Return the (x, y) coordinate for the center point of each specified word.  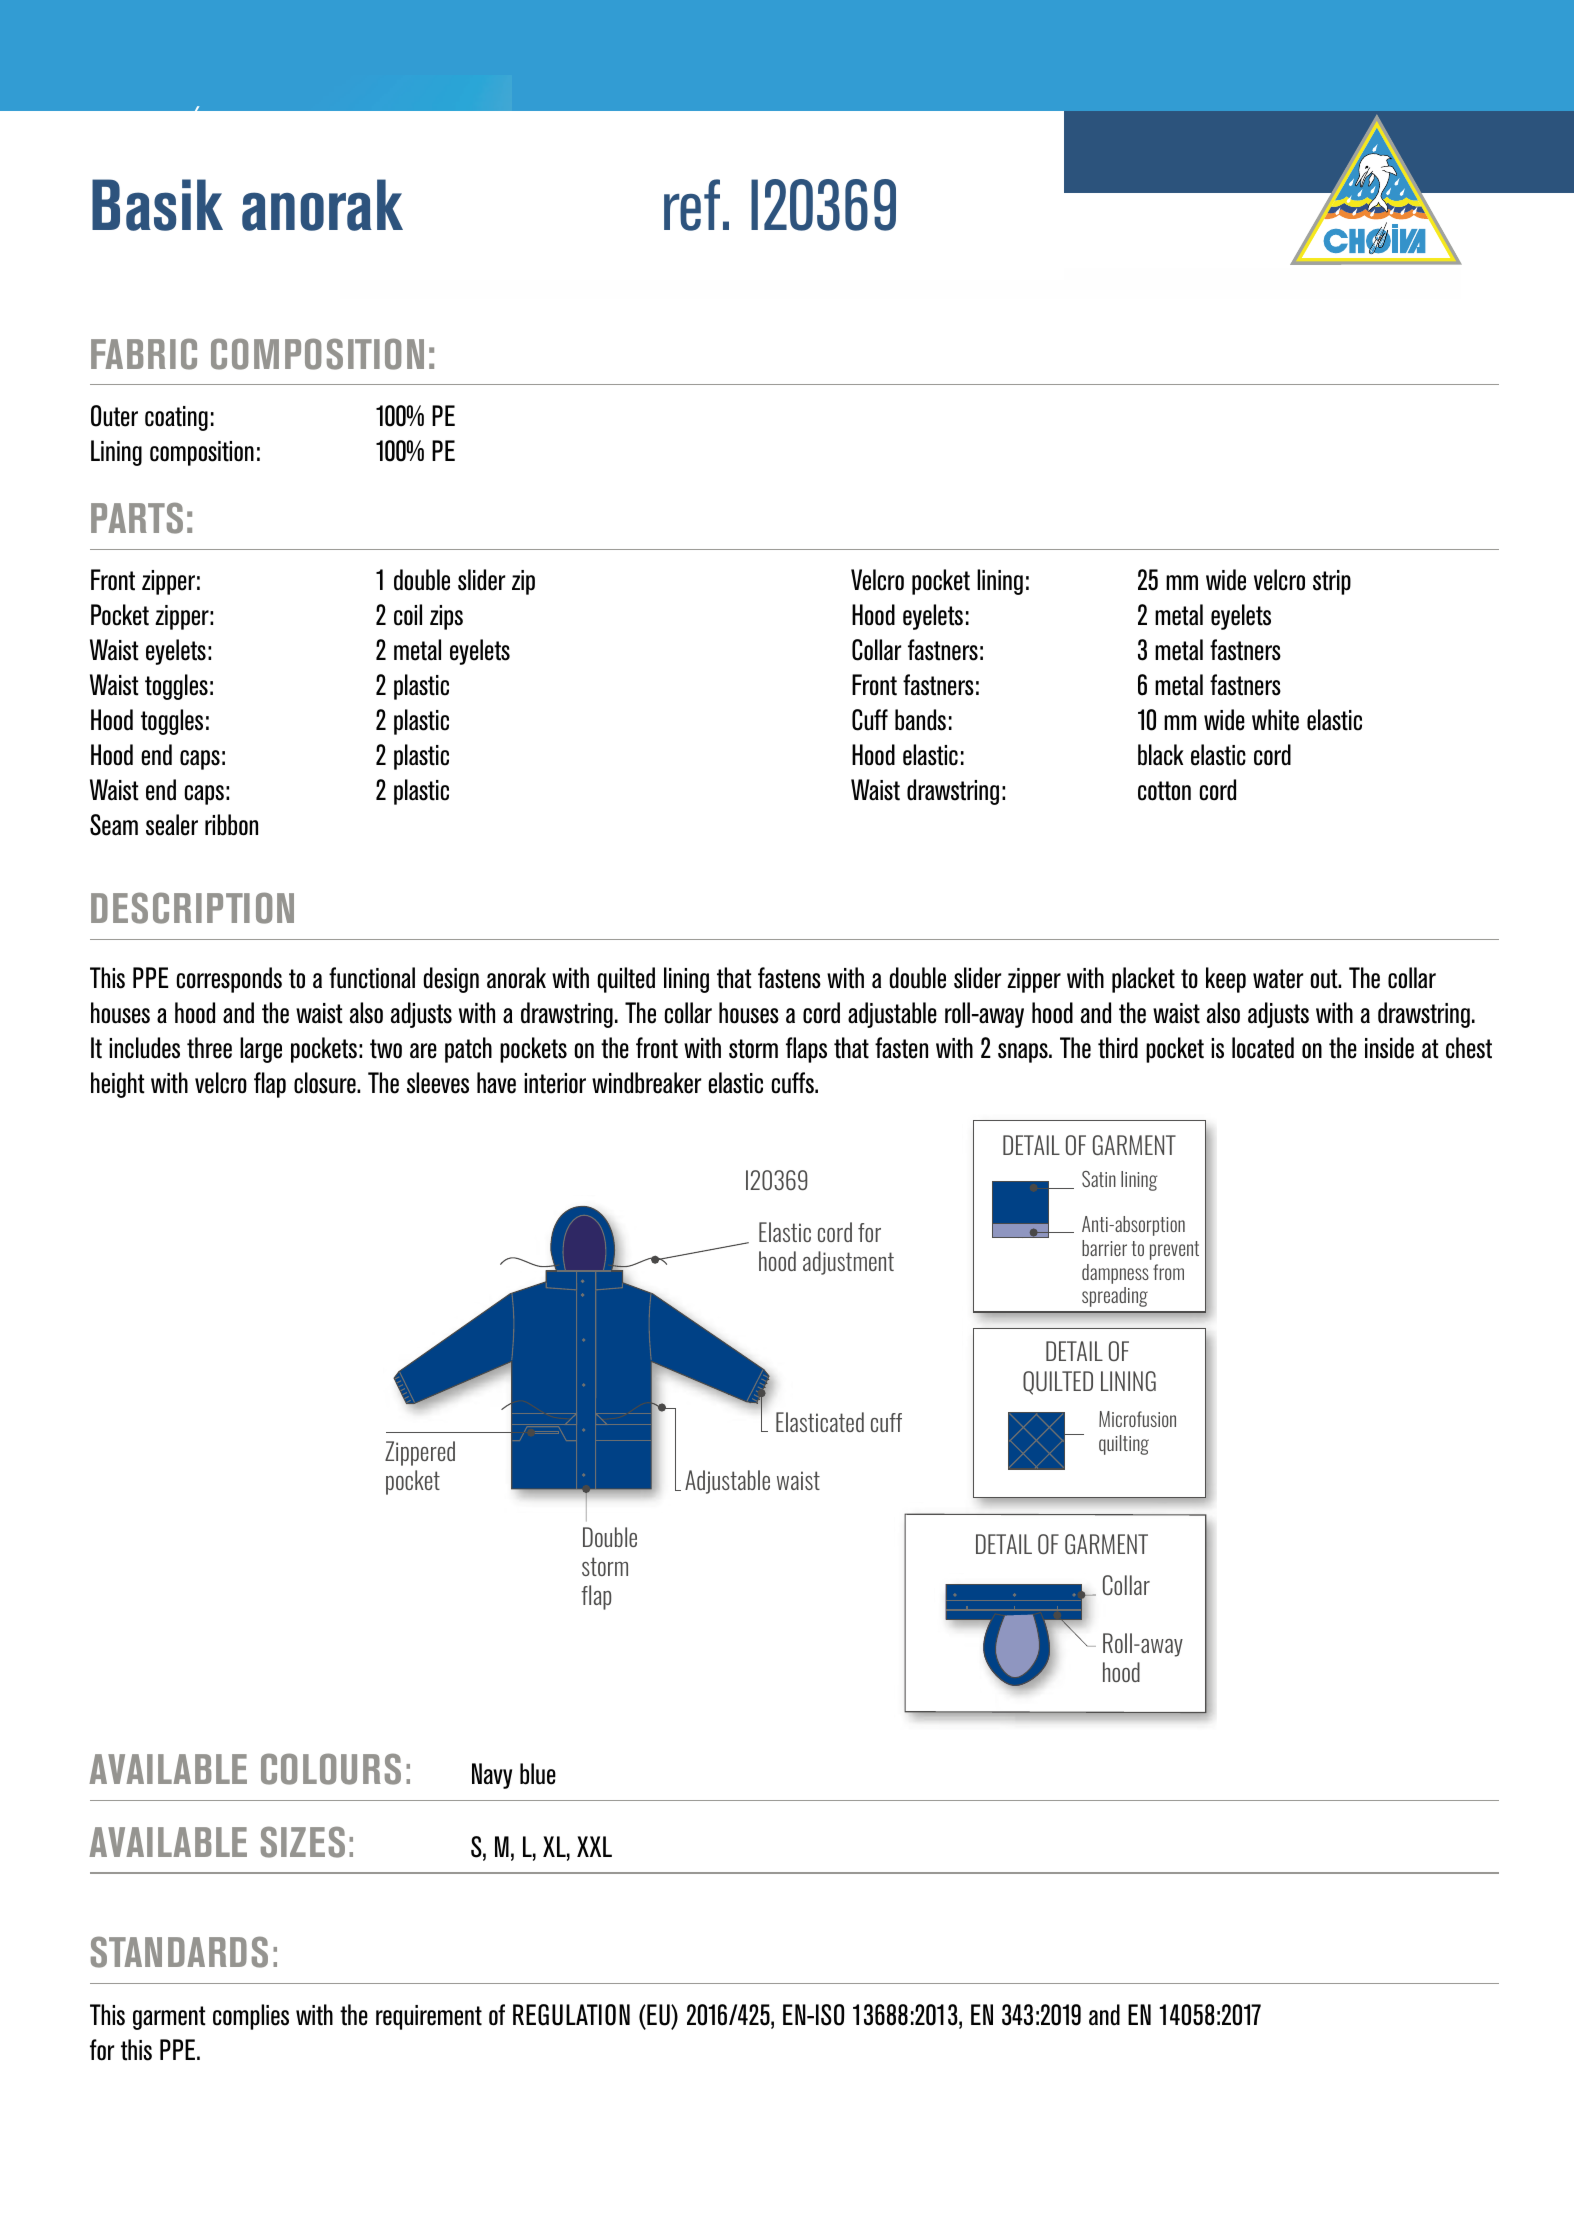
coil (408, 615)
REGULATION (571, 2015)
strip (1332, 582)
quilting (1124, 1445)
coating (176, 418)
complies (251, 2017)
